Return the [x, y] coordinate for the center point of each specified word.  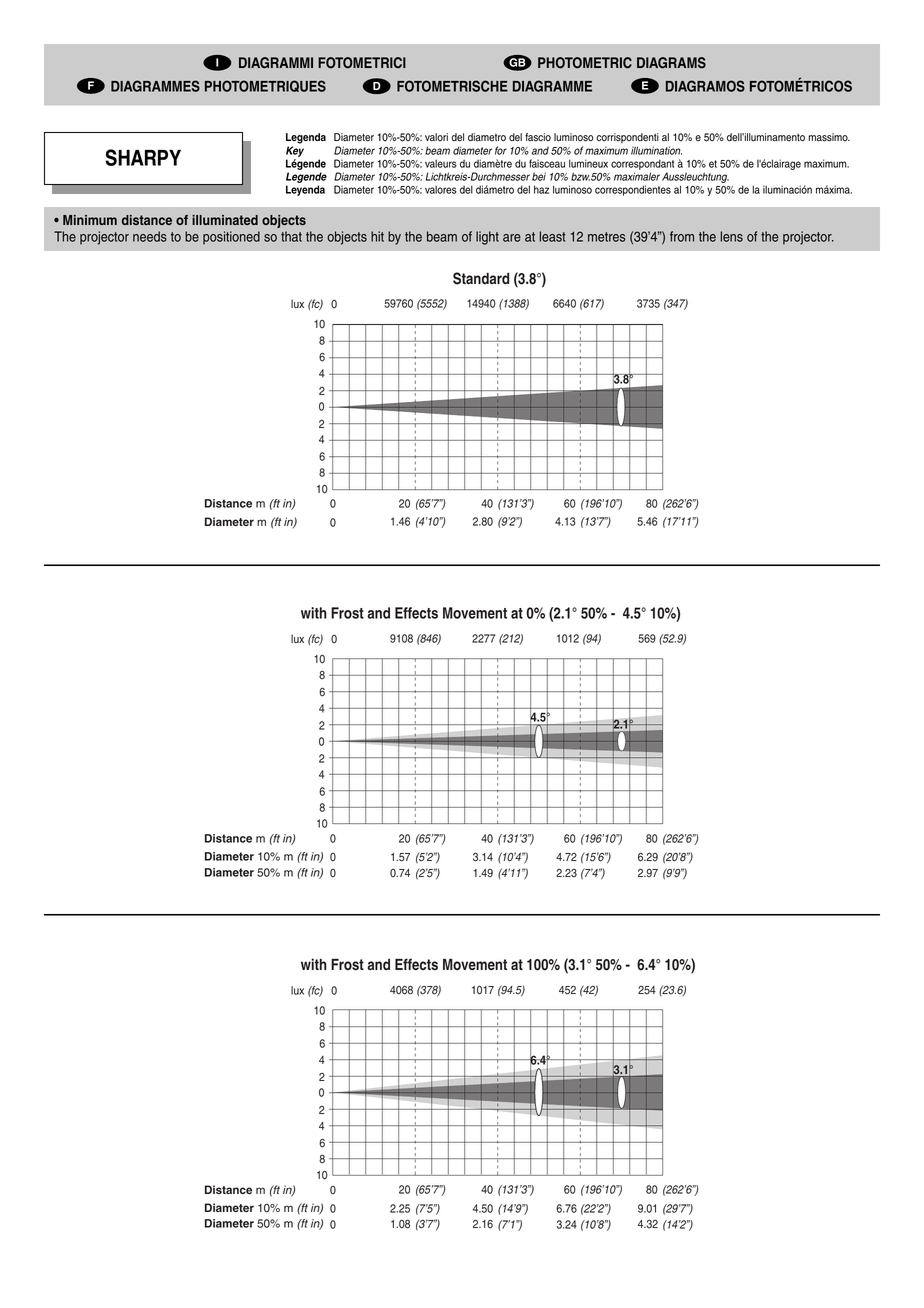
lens [732, 236]
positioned [231, 238]
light [487, 238]
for [501, 150]
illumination [656, 150]
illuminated [225, 220]
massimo [829, 137]
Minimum [90, 220]
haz [541, 189]
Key [295, 151]
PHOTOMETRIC [585, 63]
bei [539, 176]
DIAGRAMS [671, 63]
